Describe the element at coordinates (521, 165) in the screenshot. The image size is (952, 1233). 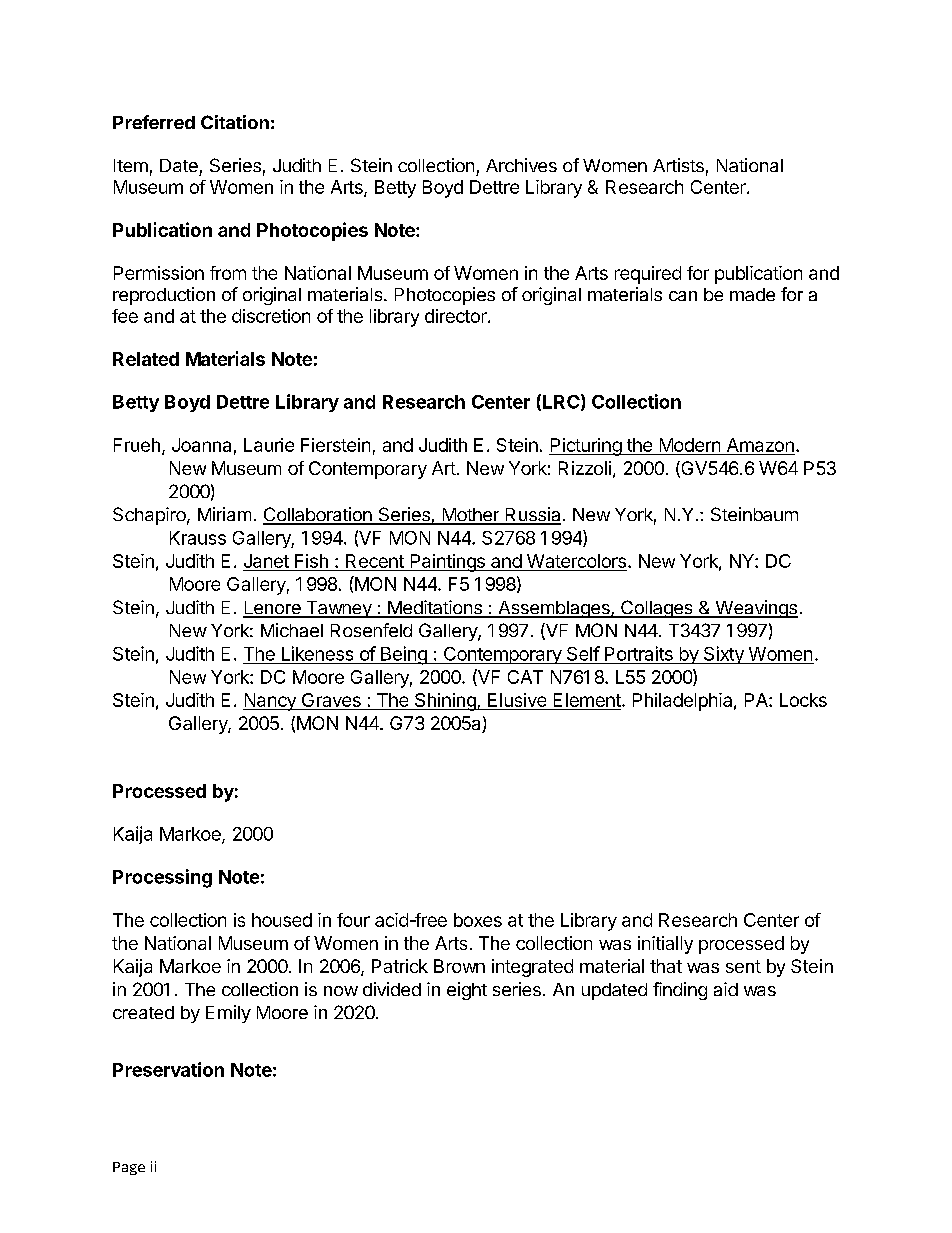
I see `Archives` at that location.
